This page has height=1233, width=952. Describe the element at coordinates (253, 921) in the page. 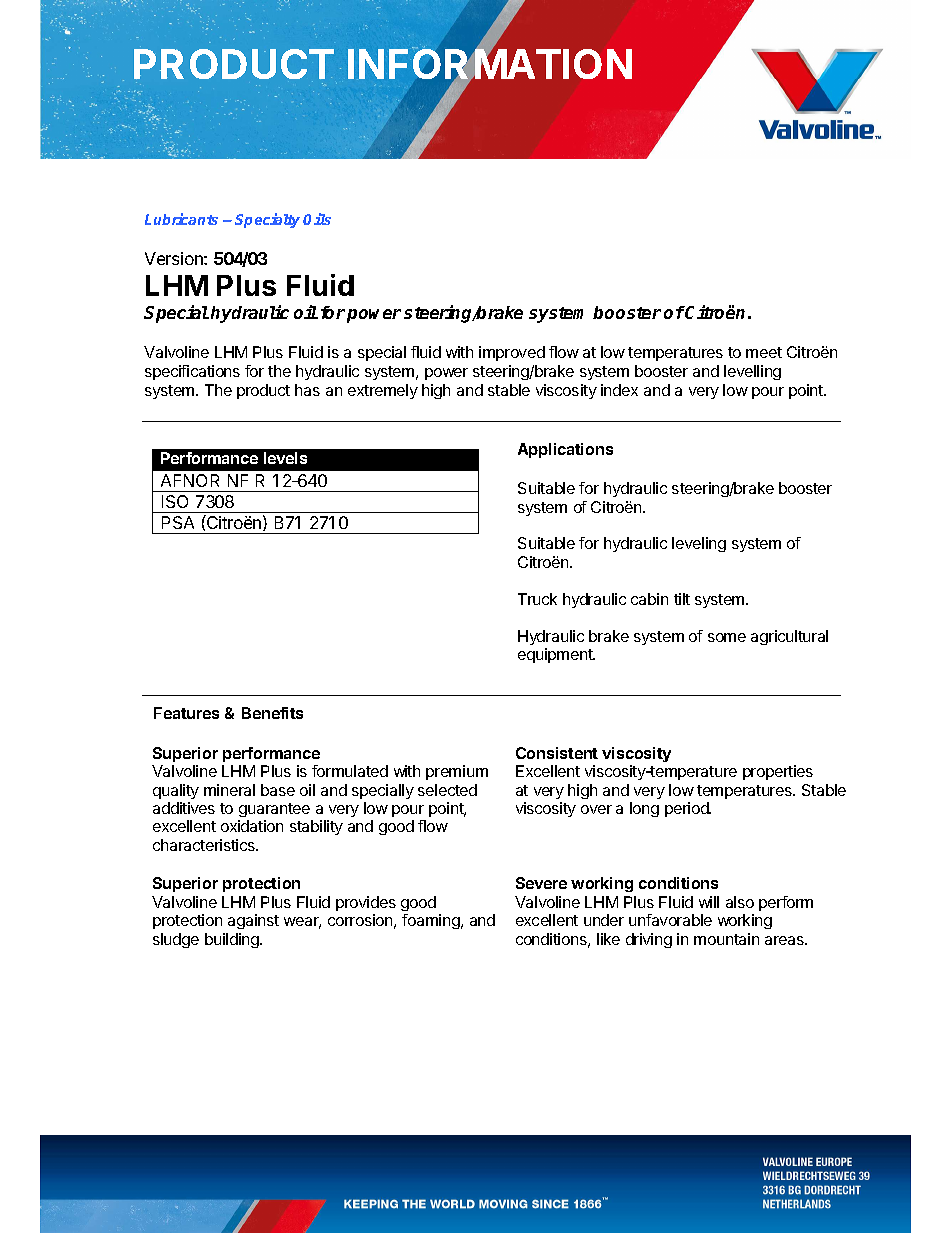

I see `against` at that location.
